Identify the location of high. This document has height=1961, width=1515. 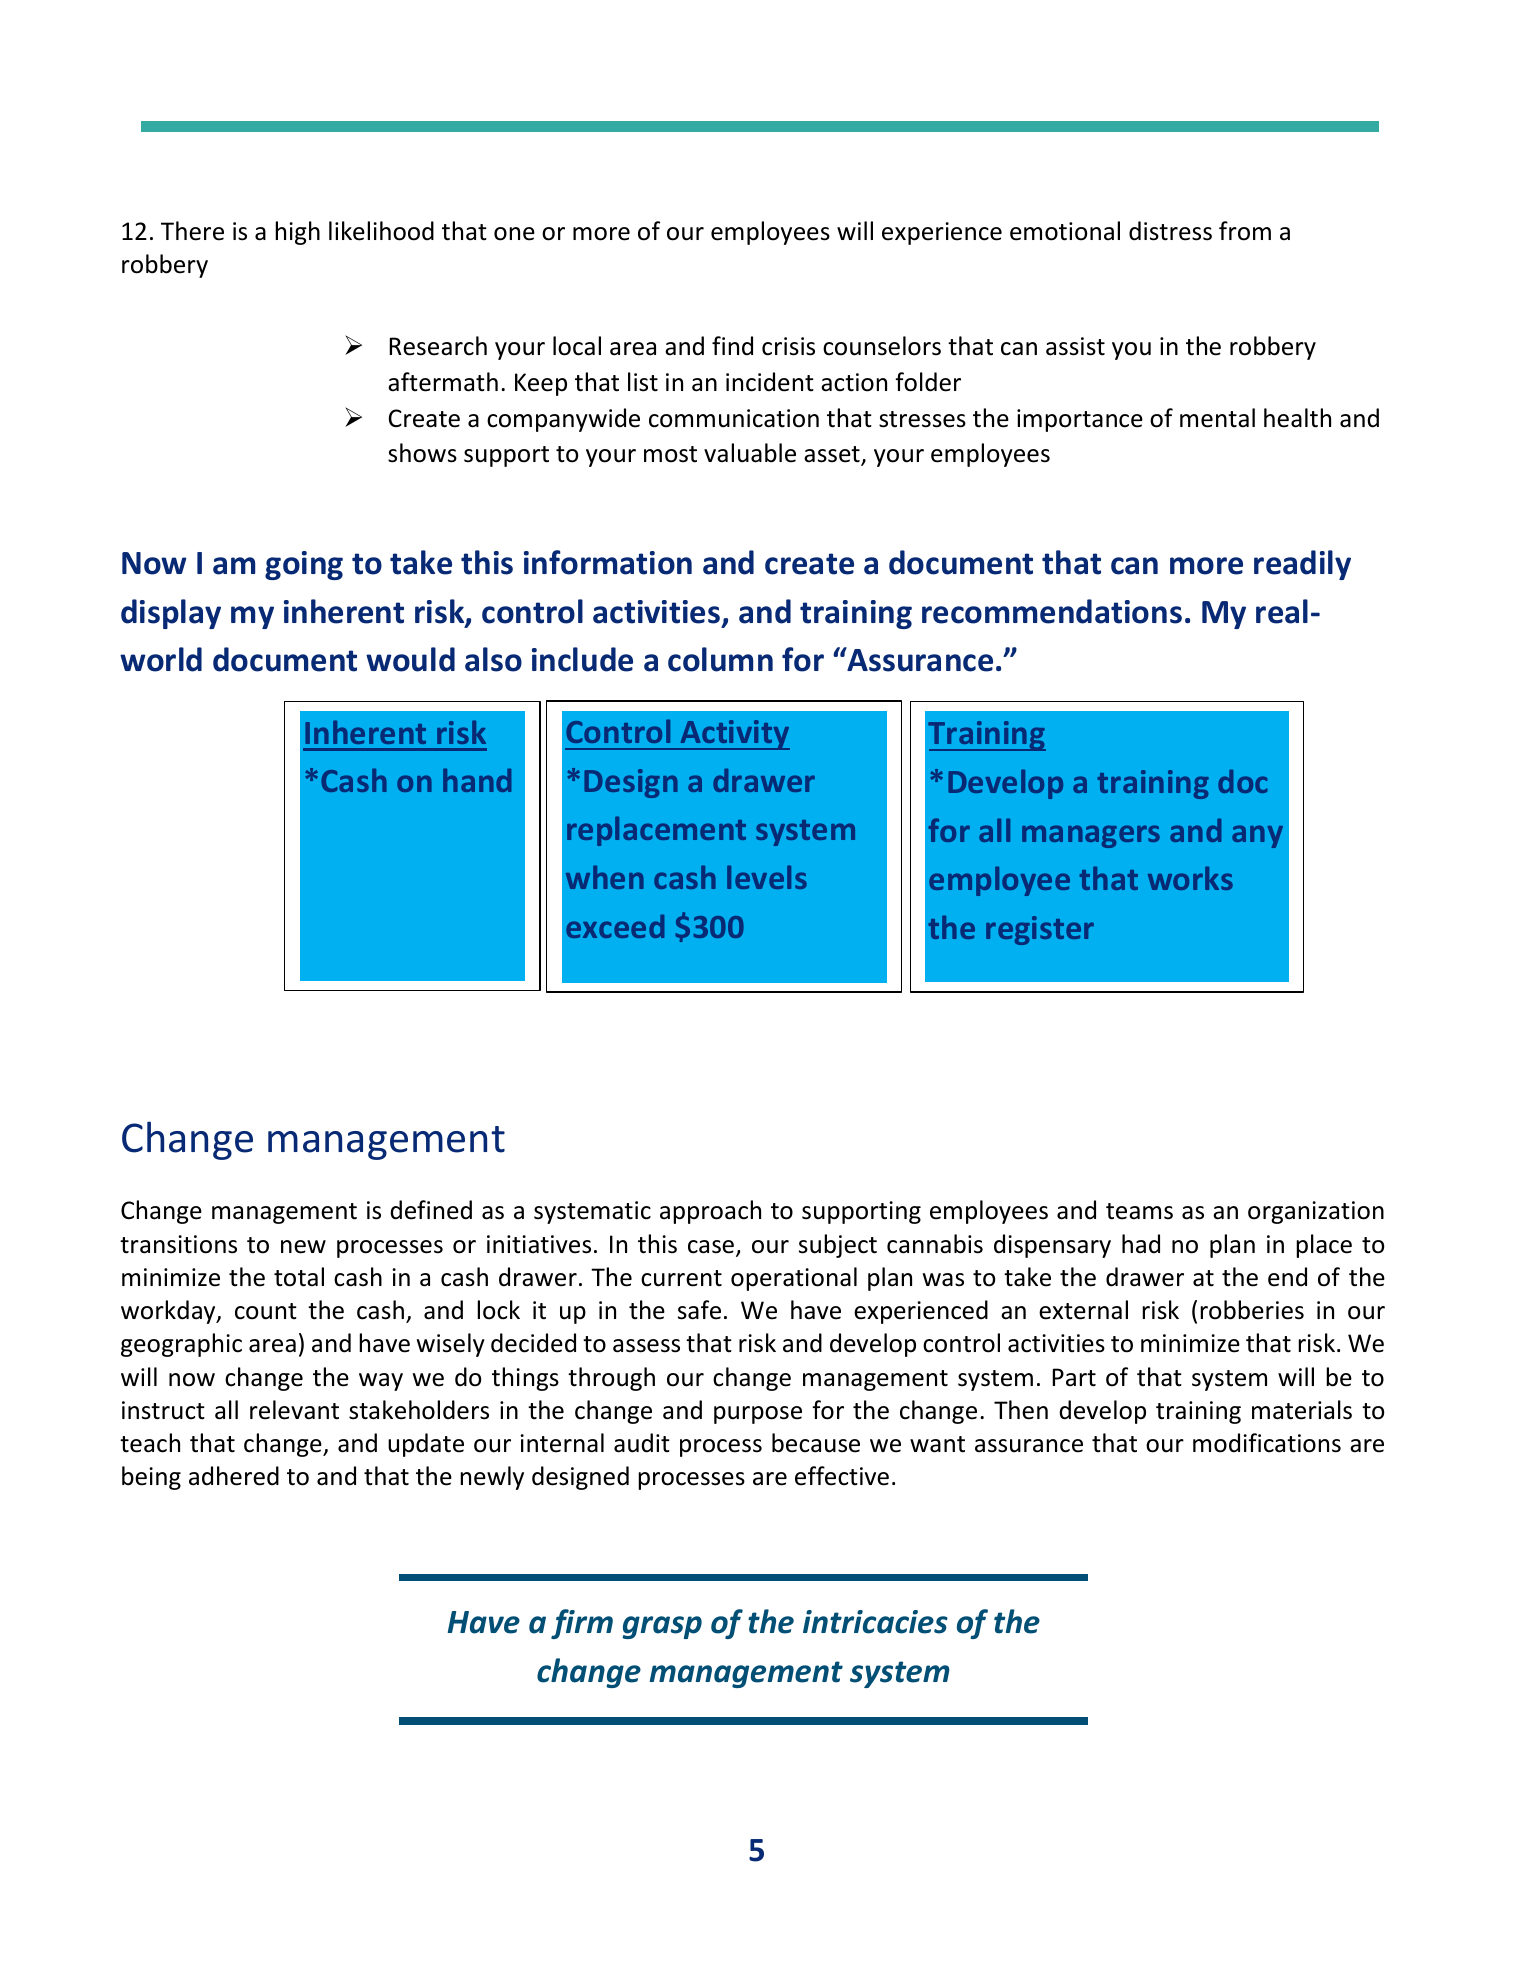
(297, 233).
